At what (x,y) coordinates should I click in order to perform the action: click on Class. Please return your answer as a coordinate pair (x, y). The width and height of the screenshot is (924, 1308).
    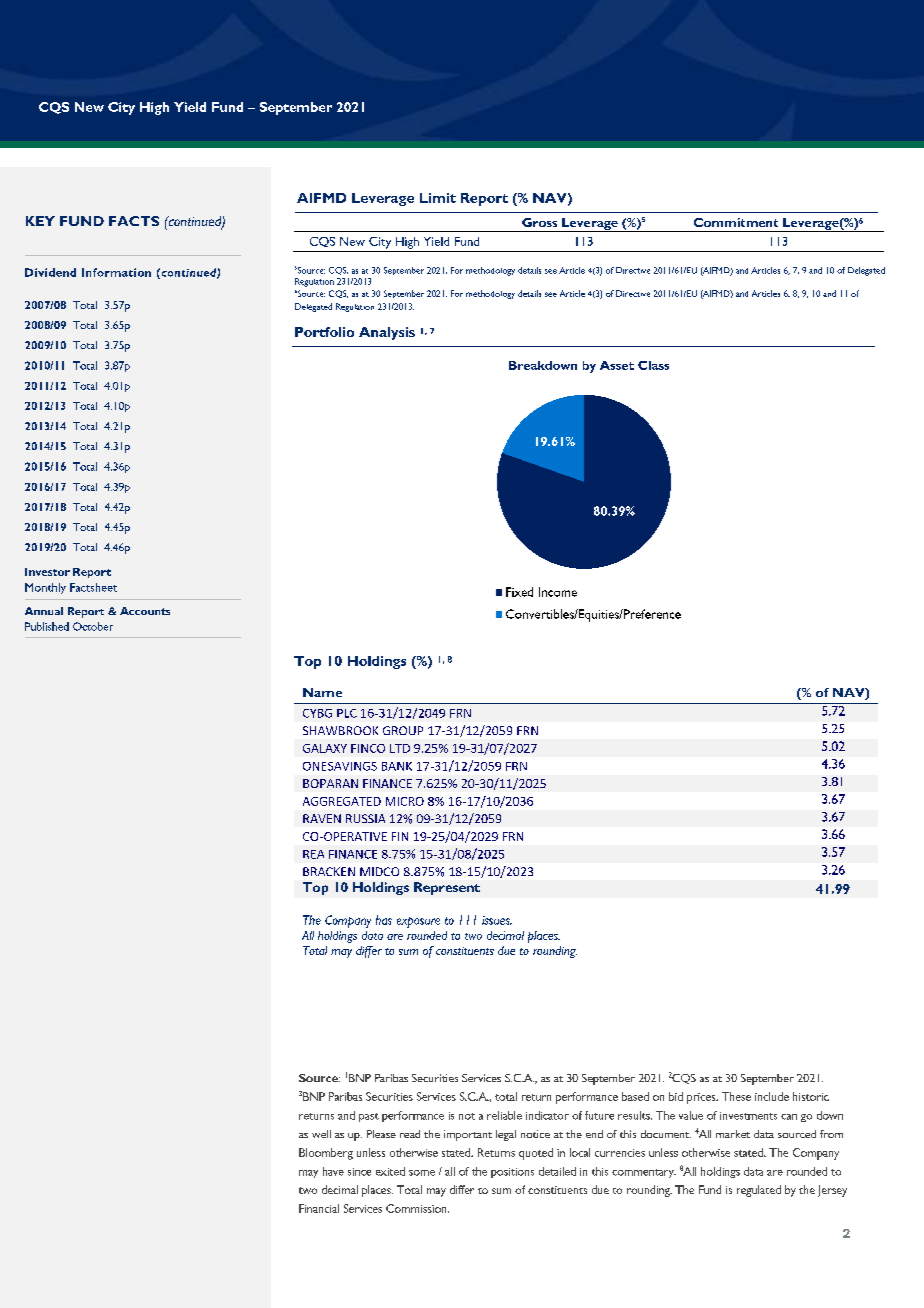
    Looking at the image, I should click on (653, 365).
